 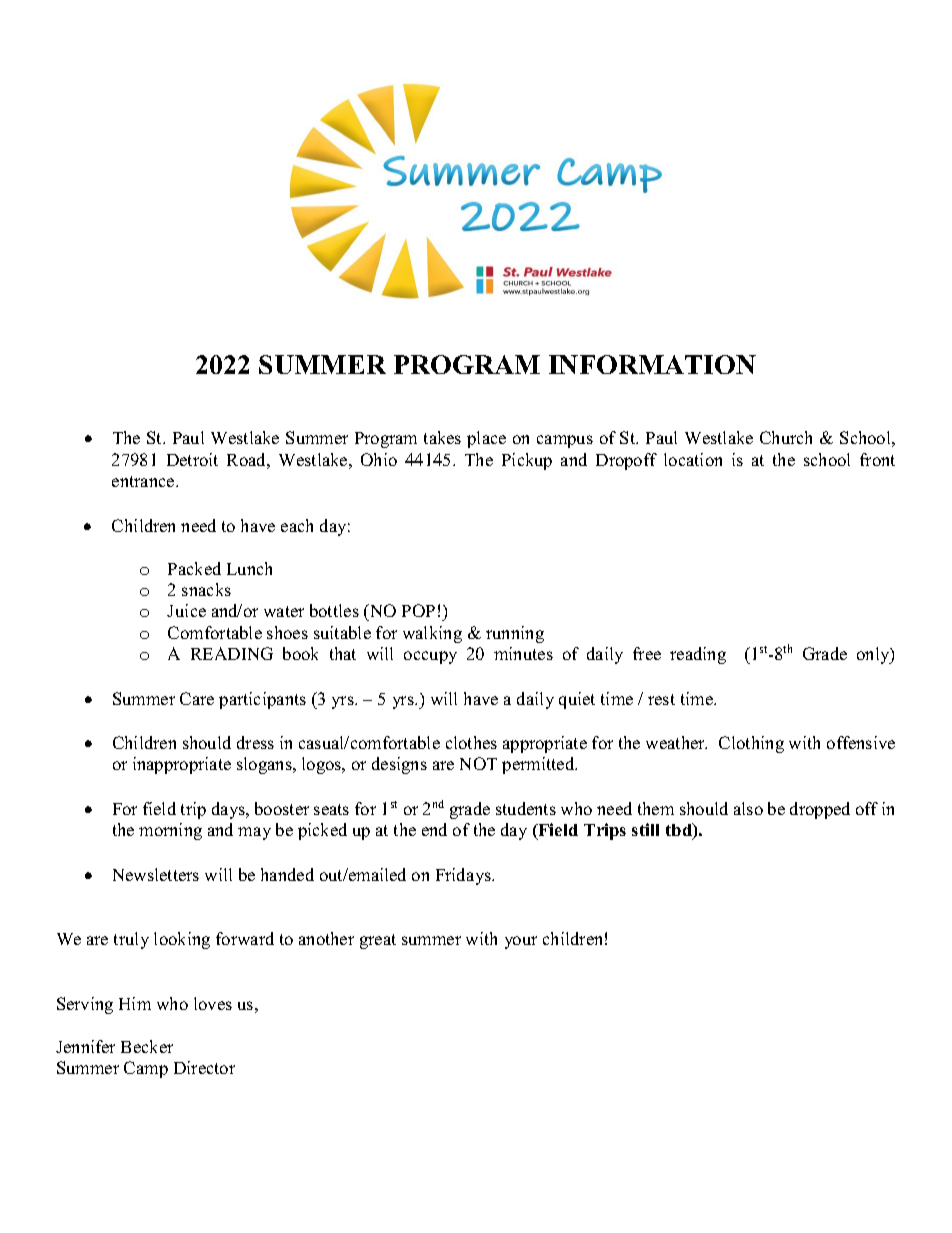 What do you see at coordinates (748, 808) in the screenshot?
I see `also` at bounding box center [748, 808].
